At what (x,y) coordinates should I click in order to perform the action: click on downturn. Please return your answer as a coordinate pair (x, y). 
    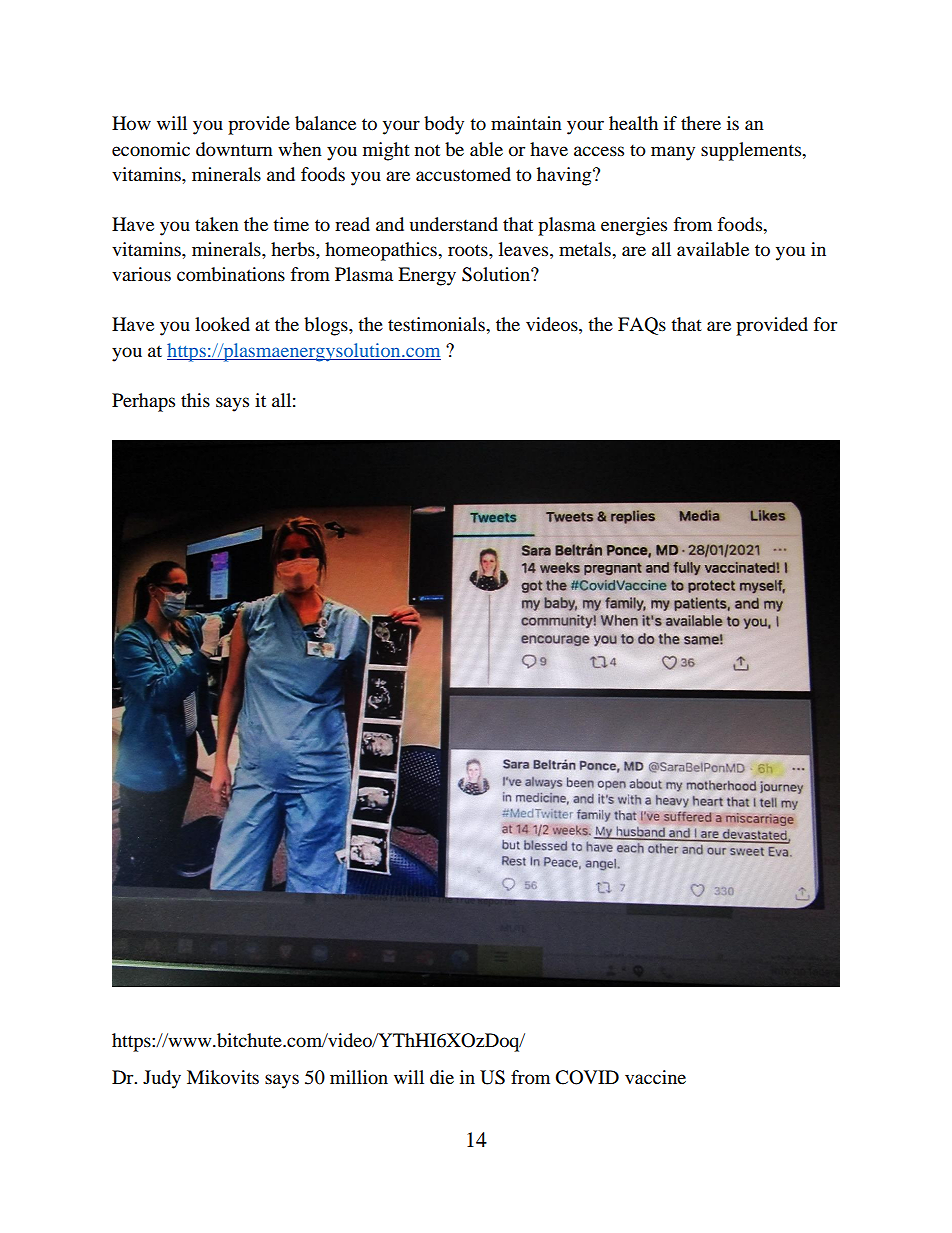
    Looking at the image, I should click on (234, 149).
